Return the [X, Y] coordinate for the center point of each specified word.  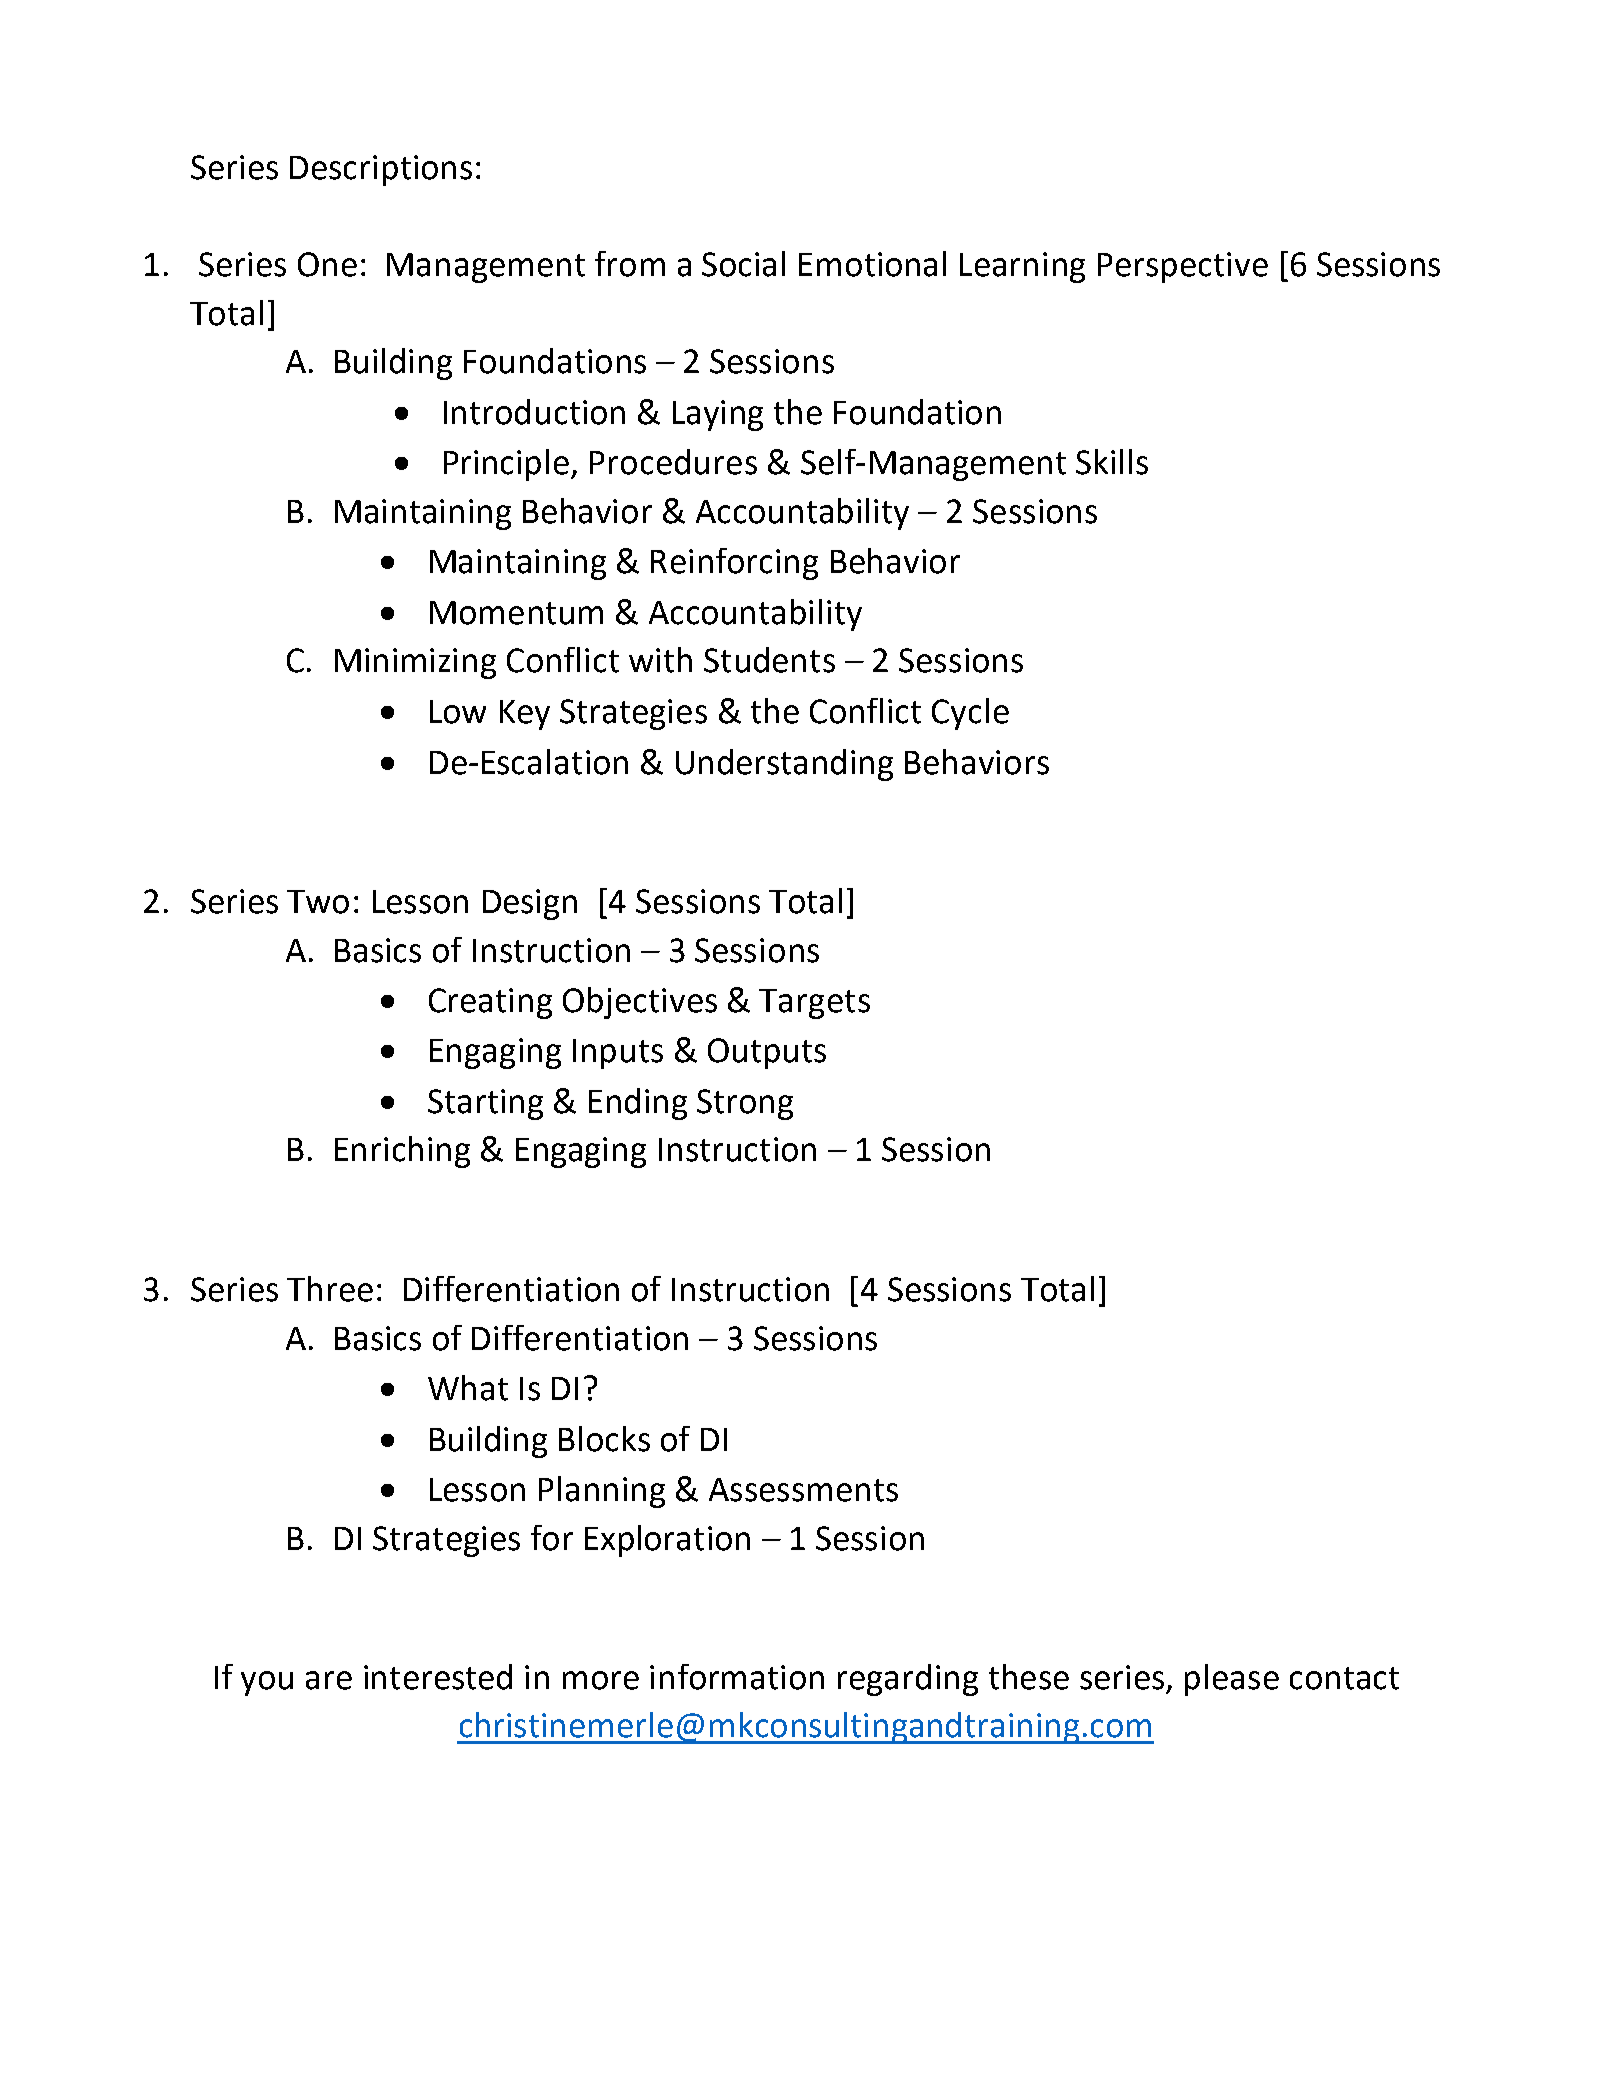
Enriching [402, 1152]
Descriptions [381, 170]
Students [769, 660]
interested [438, 1677]
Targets [814, 1004]
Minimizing [415, 663]
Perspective [1183, 267]
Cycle [970, 714]
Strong [745, 1104]
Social [743, 264]
